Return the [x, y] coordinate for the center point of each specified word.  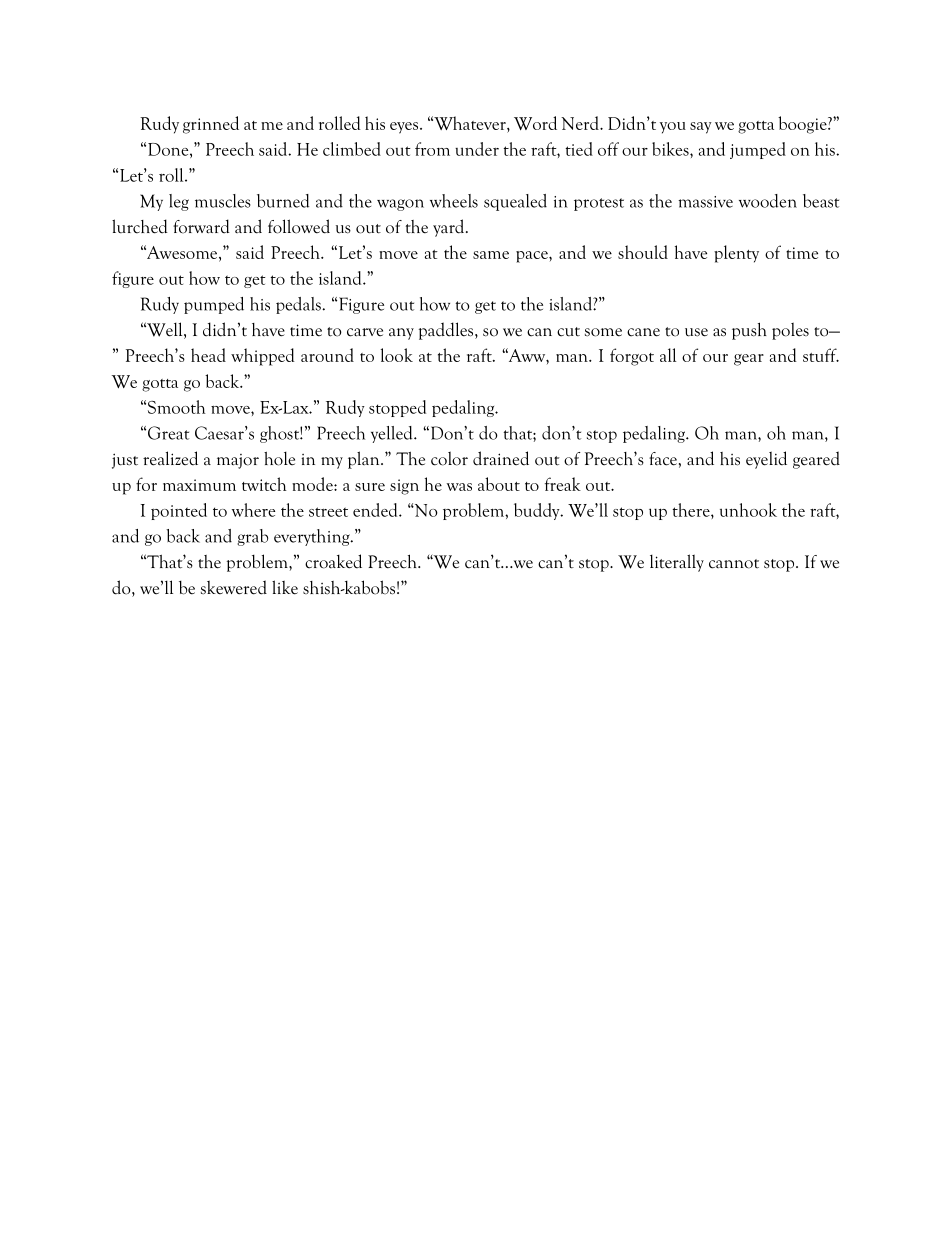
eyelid [766, 460]
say [701, 128]
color [449, 458]
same [491, 255]
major [238, 461]
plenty [736, 254]
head [208, 355]
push [749, 331]
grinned [211, 125]
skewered [234, 587]
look [397, 355]
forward [201, 226]
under [477, 149]
